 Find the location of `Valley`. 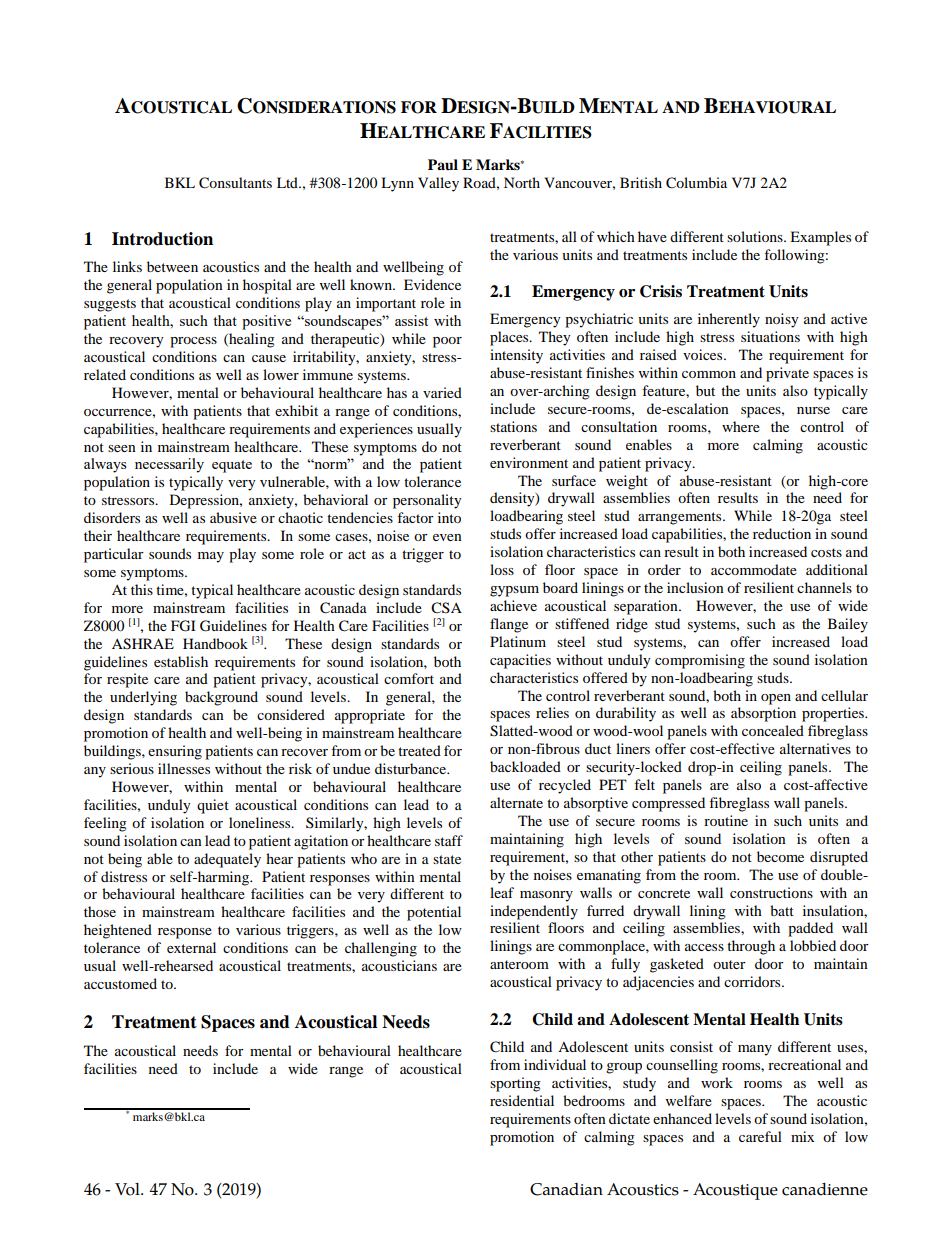

Valley is located at coordinates (438, 184).
